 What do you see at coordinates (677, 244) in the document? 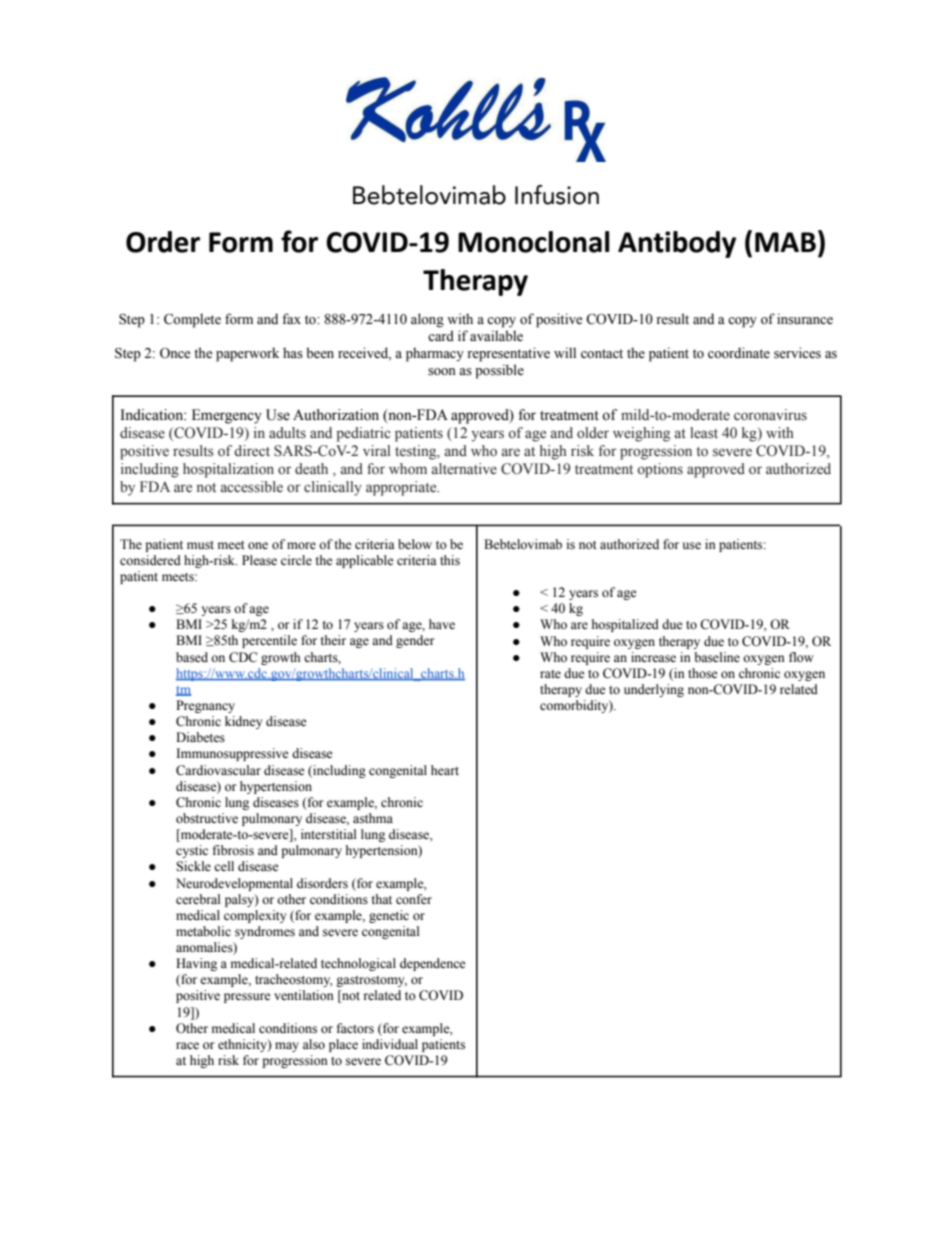
I see `Antibody` at bounding box center [677, 244].
